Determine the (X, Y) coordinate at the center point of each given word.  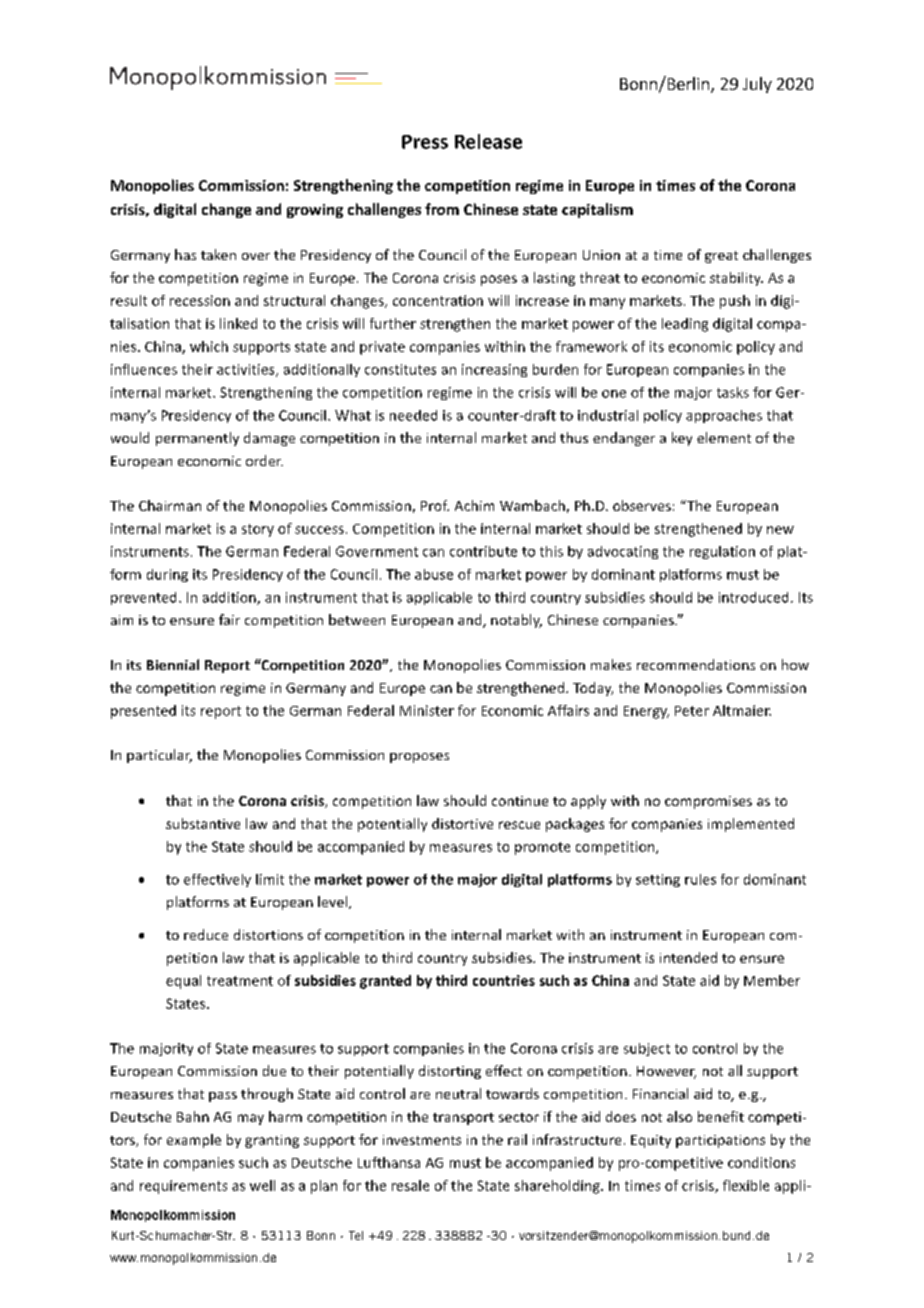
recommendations (696, 664)
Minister (427, 710)
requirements (183, 1187)
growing (315, 211)
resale (410, 1185)
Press (425, 142)
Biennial (173, 664)
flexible (746, 1185)
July (757, 85)
